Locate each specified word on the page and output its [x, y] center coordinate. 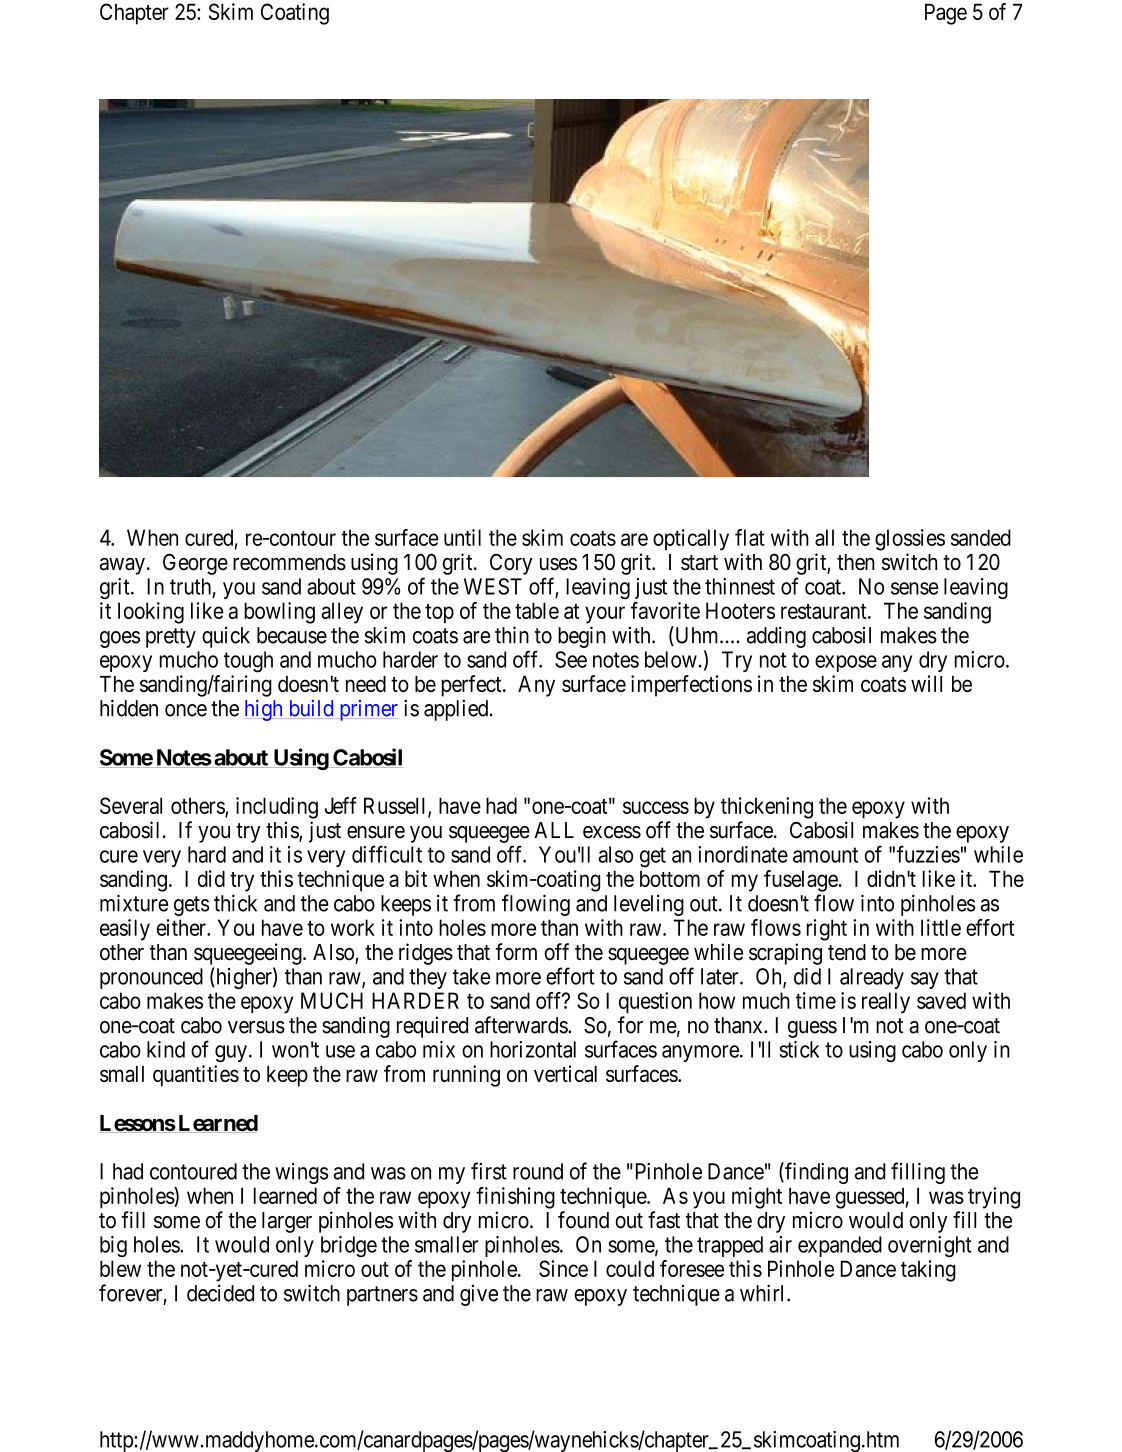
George [195, 564]
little [941, 927]
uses [558, 564]
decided [220, 1293]
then [856, 562]
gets [191, 906]
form [516, 952]
